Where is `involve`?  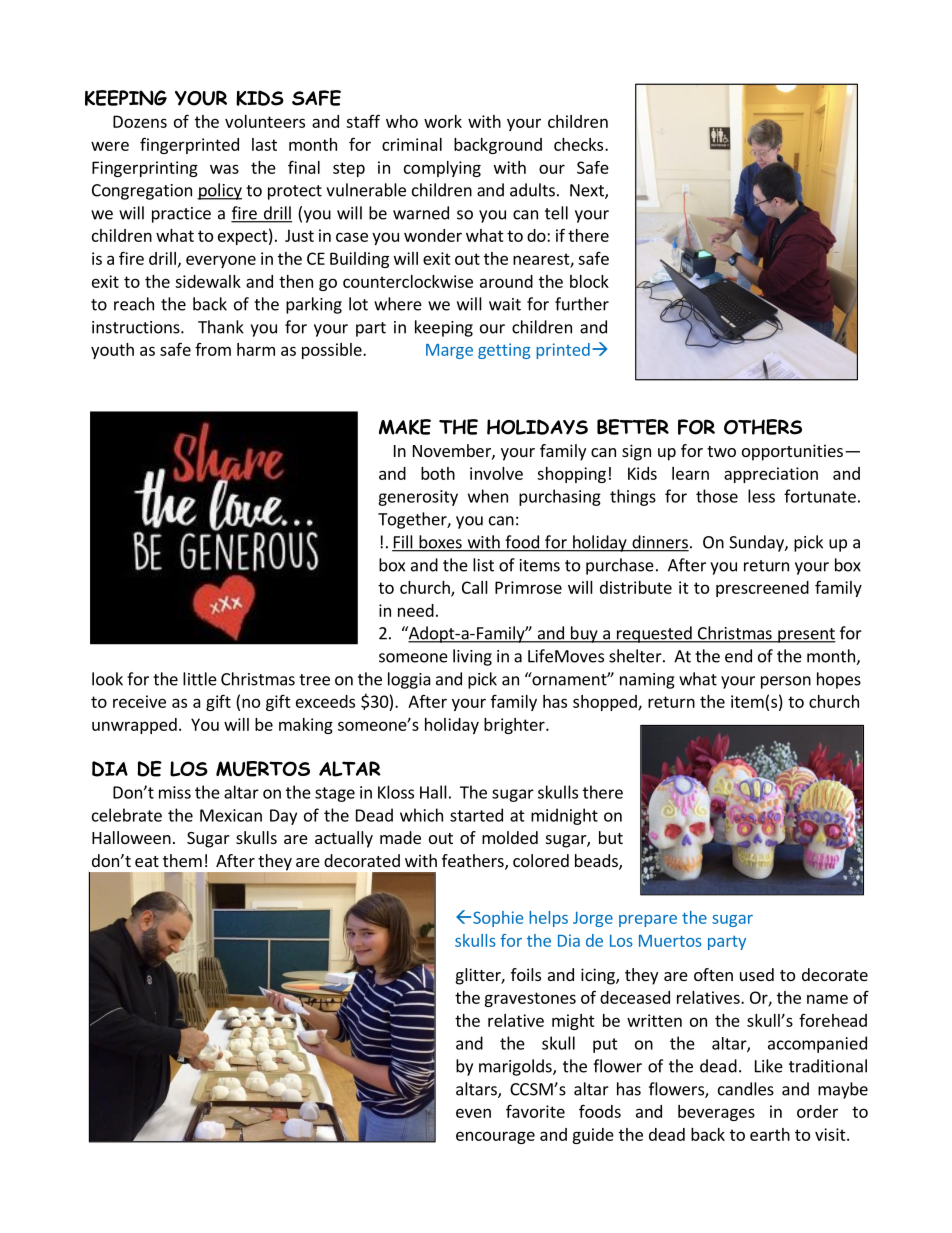
involve is located at coordinates (496, 473).
